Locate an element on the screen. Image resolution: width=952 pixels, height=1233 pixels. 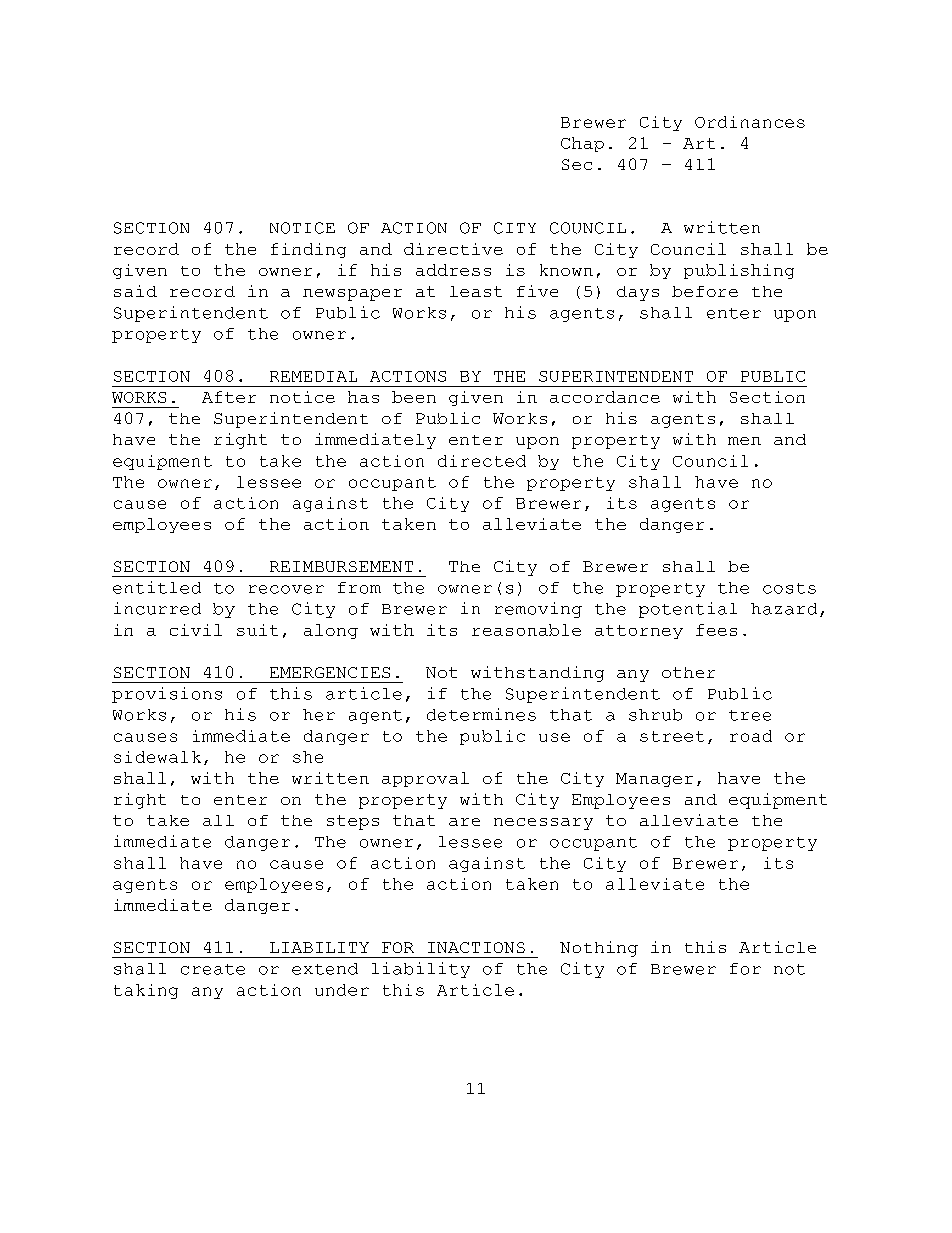
Chap is located at coordinates (582, 144).
